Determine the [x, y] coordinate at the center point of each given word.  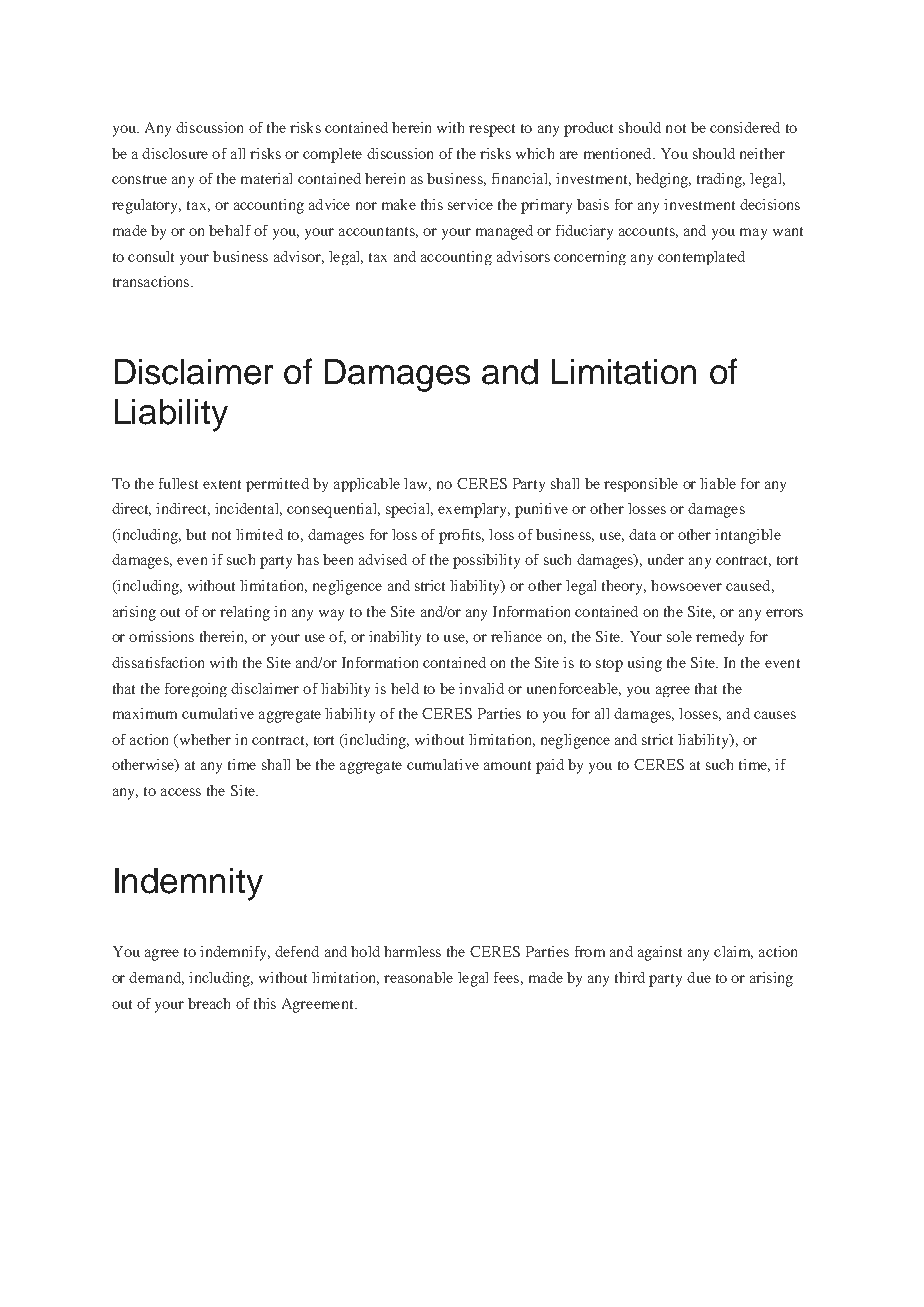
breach [209, 1003]
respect [492, 130]
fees [506, 977]
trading [721, 180]
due [699, 977]
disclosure [175, 153]
